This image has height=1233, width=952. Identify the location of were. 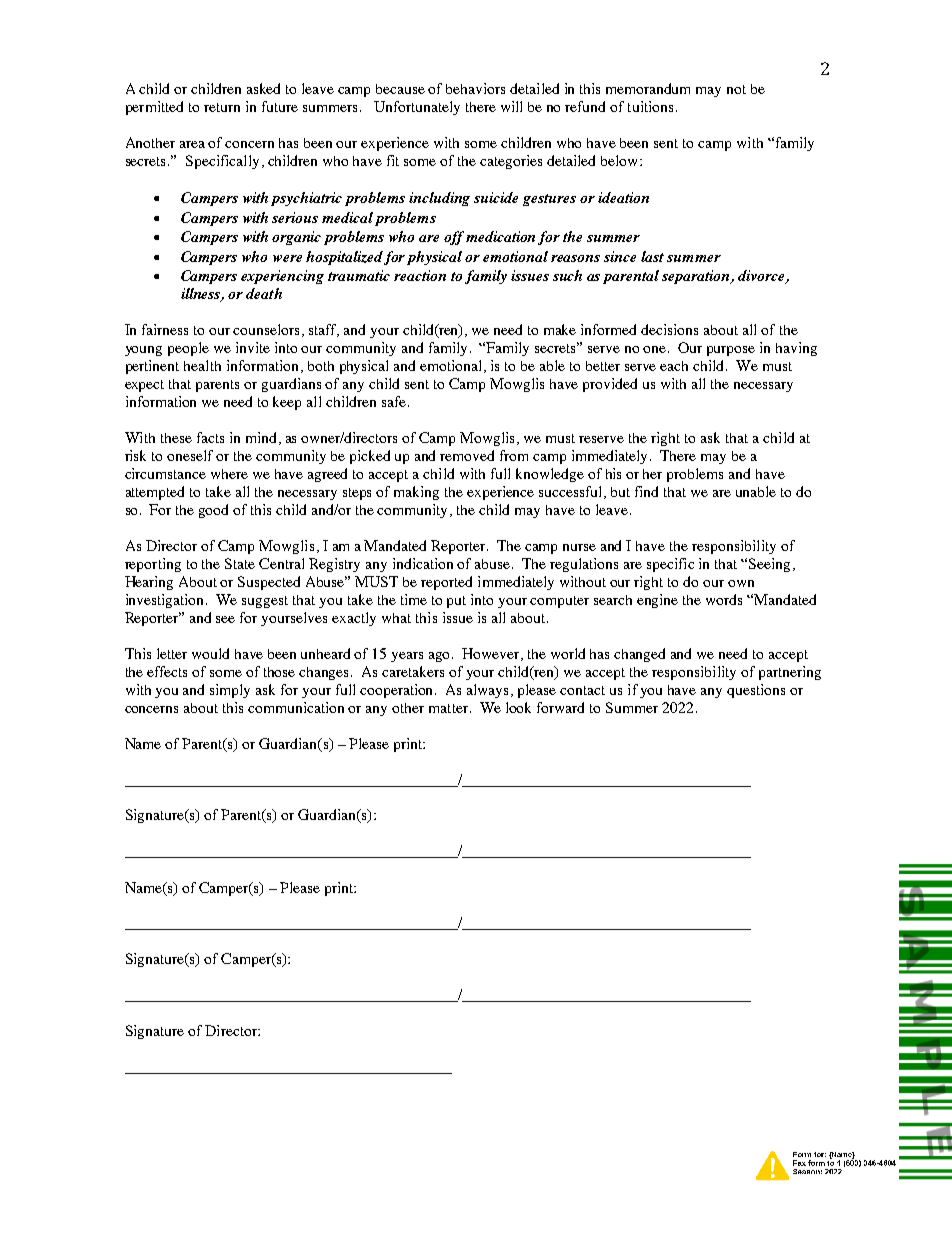
(287, 258).
